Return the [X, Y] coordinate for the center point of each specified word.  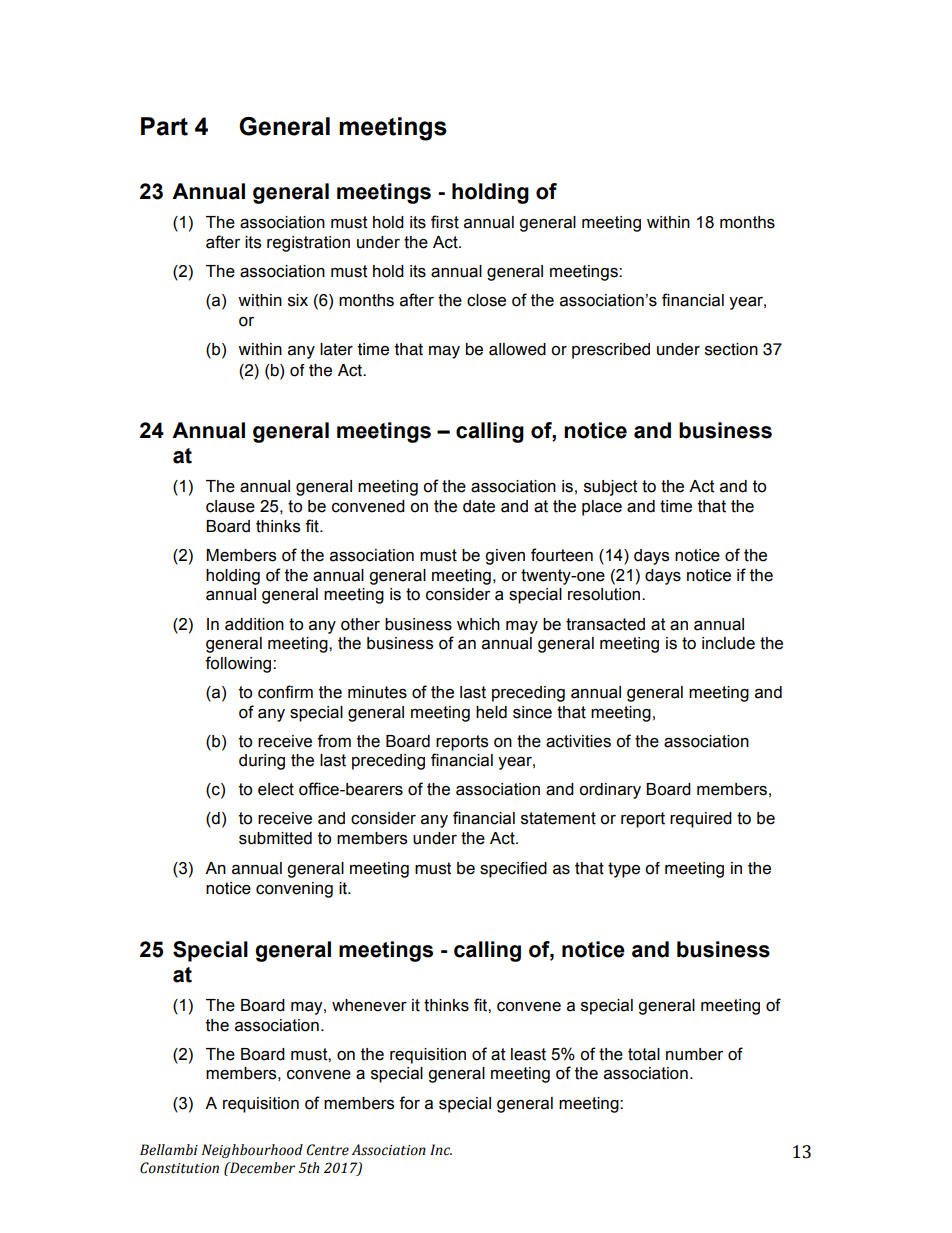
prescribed [611, 351]
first [445, 222]
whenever [369, 1005]
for [409, 1103]
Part [164, 126]
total [644, 1054]
